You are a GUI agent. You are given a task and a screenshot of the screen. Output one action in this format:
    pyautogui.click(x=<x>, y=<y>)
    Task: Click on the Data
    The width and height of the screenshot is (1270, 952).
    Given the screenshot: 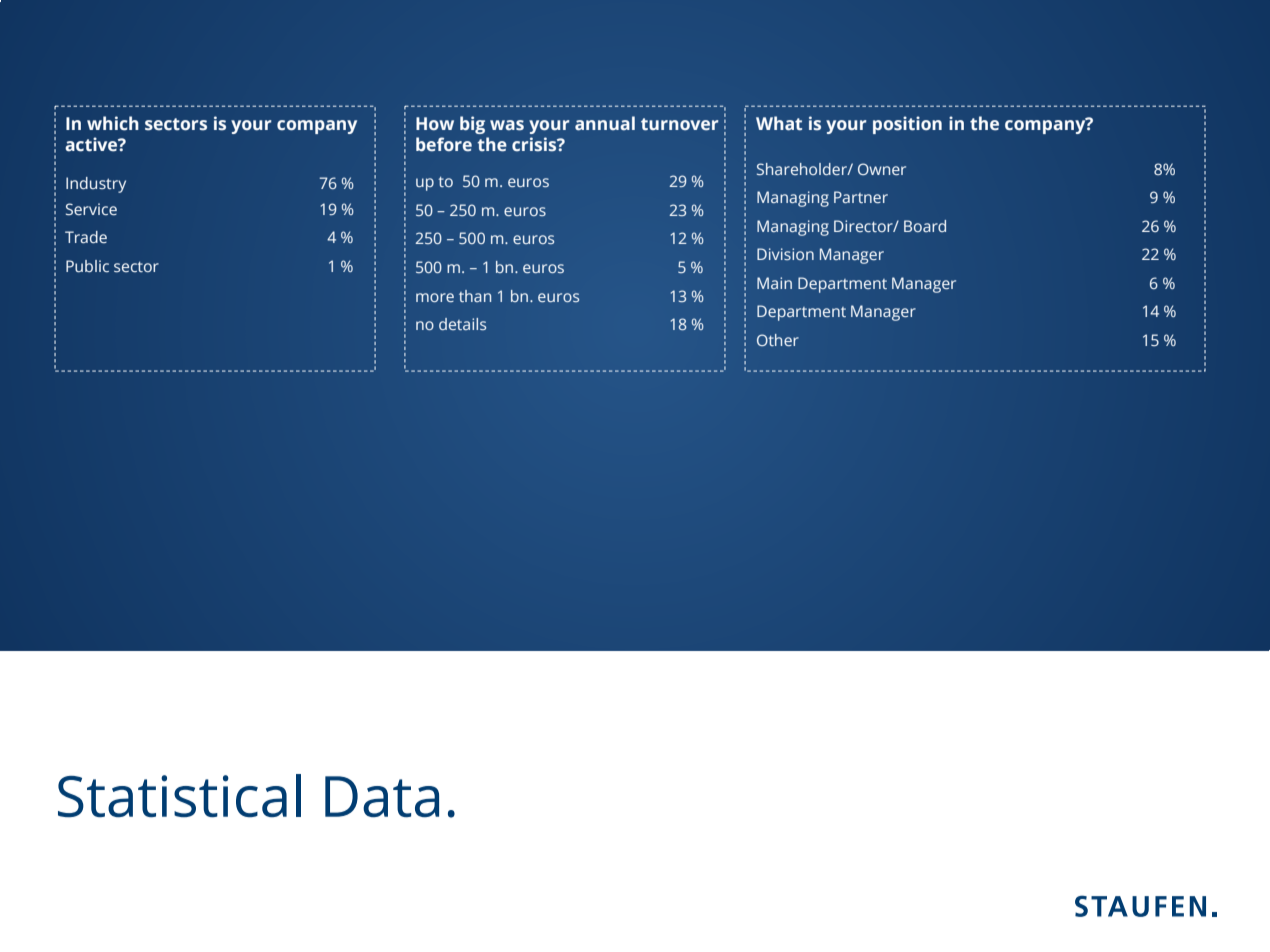 What is the action you would take?
    pyautogui.click(x=382, y=796)
